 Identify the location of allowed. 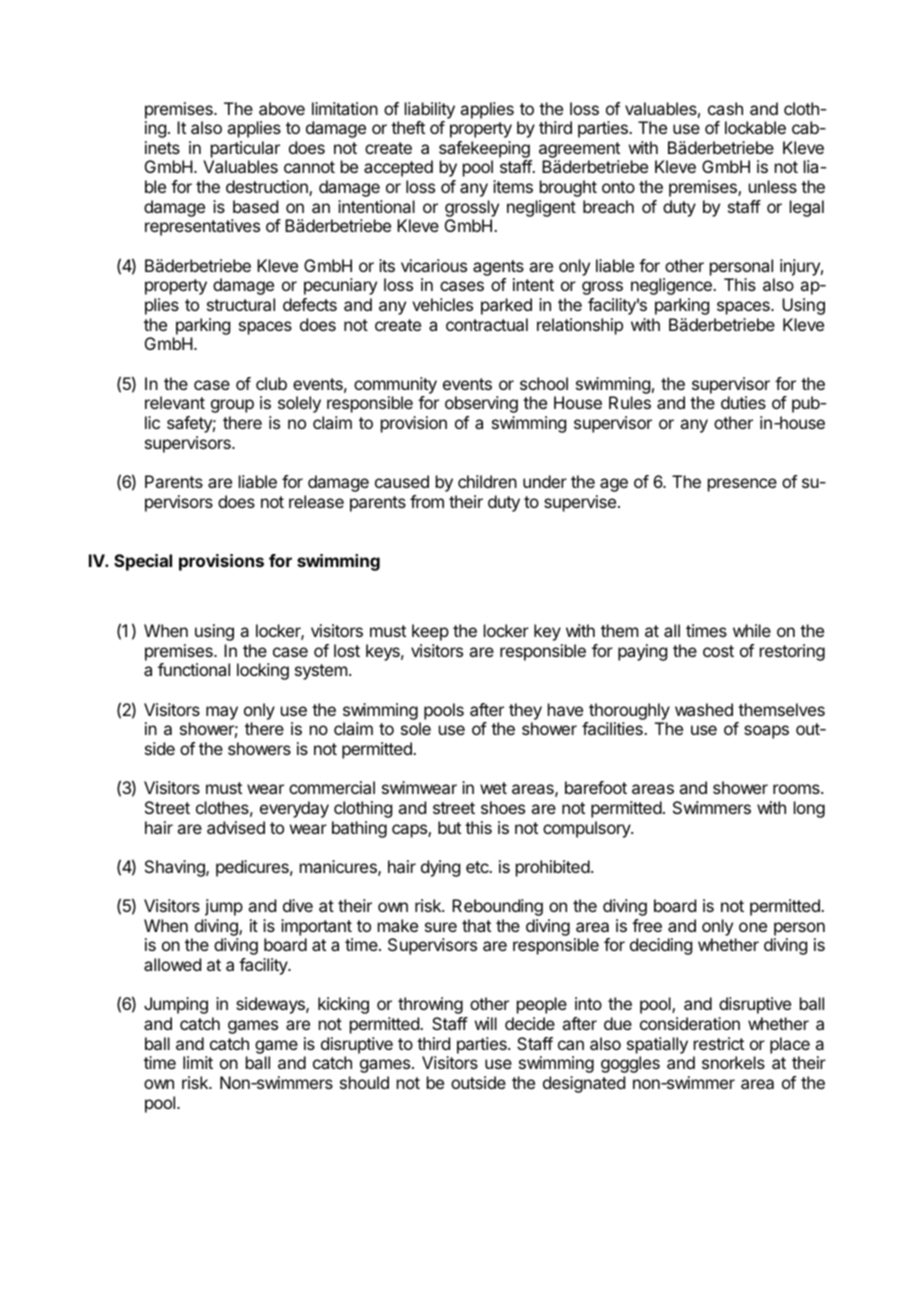
(172, 964).
